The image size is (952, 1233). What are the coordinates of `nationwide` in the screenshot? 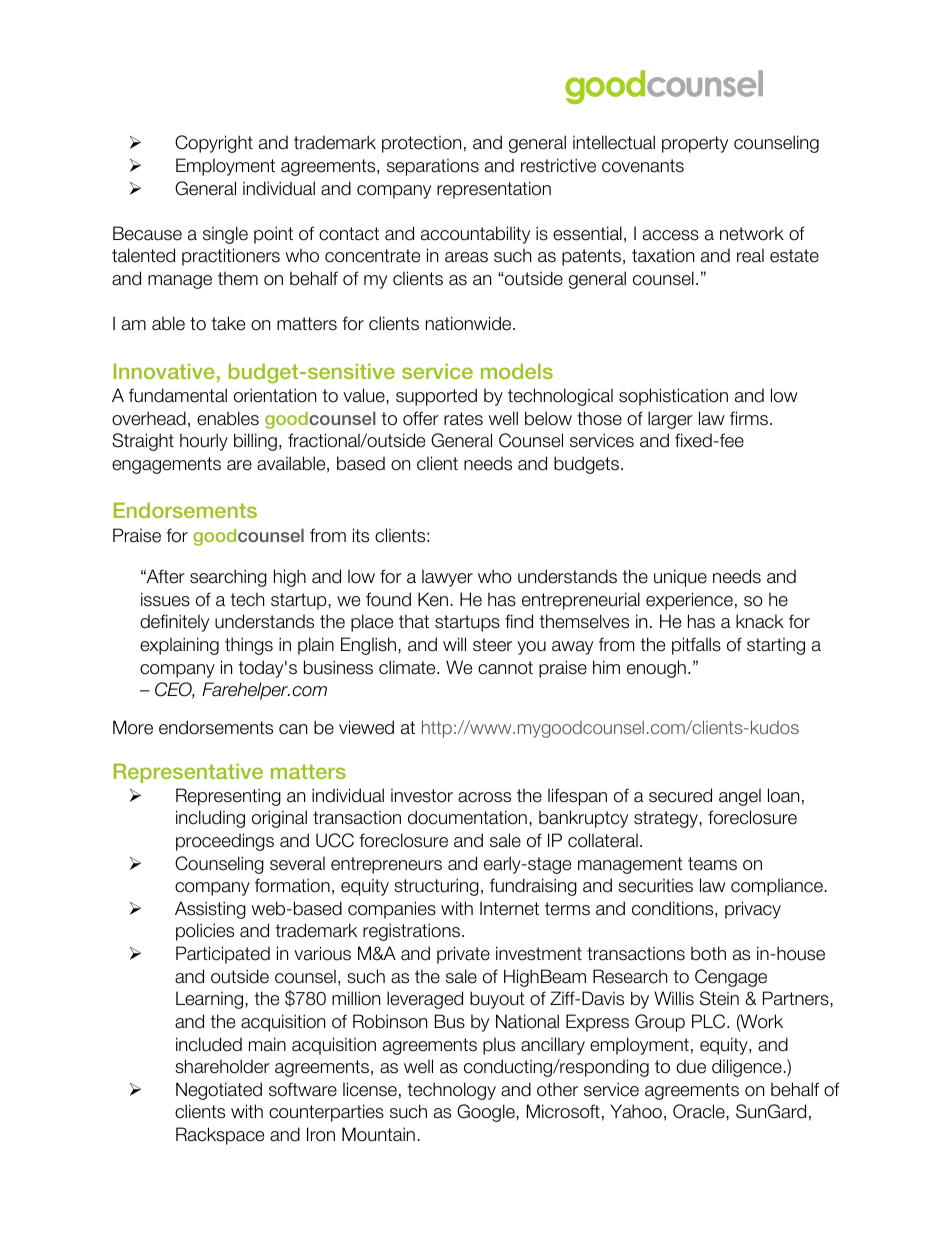 It's located at (470, 323).
